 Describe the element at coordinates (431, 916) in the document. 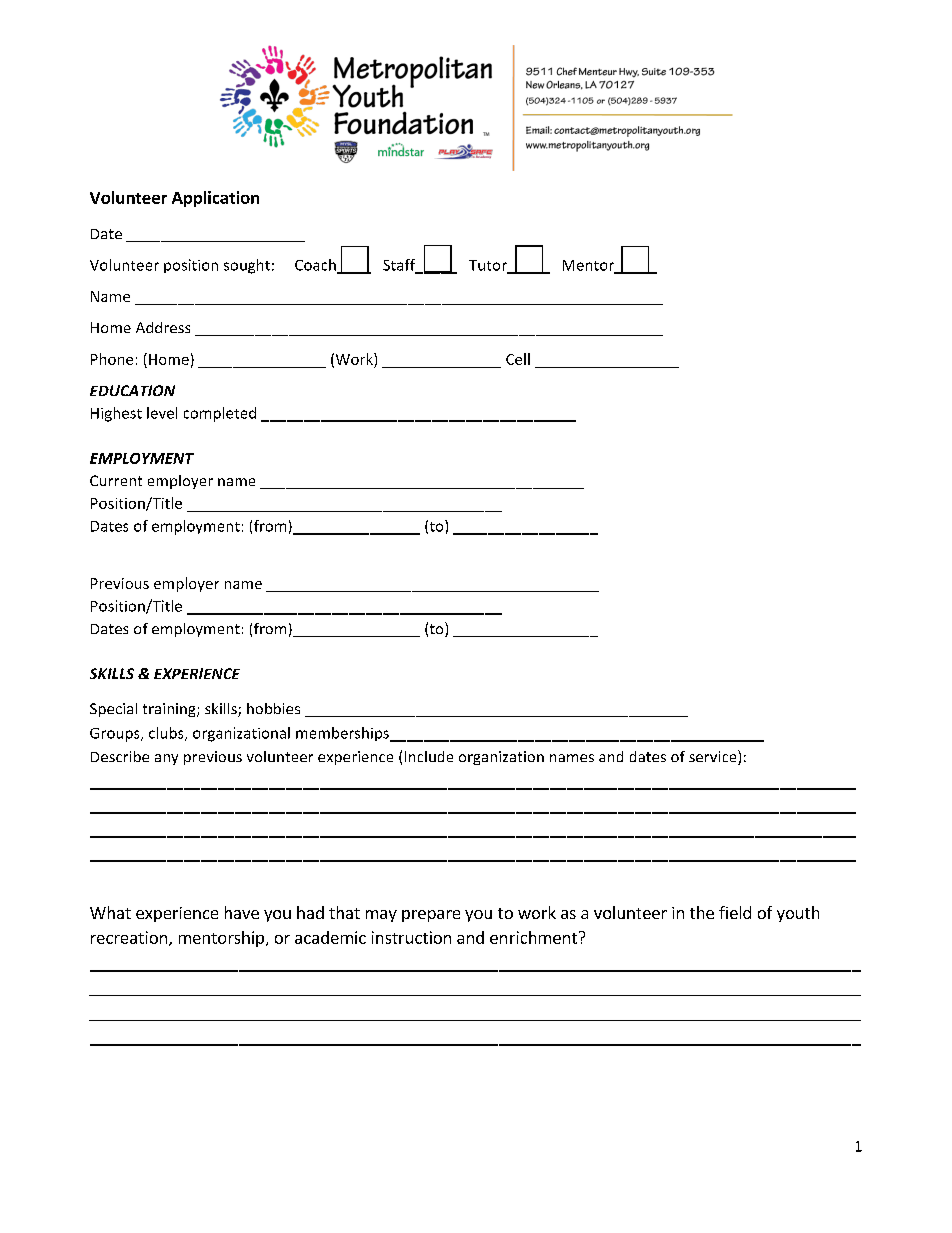

I see `prepare` at that location.
